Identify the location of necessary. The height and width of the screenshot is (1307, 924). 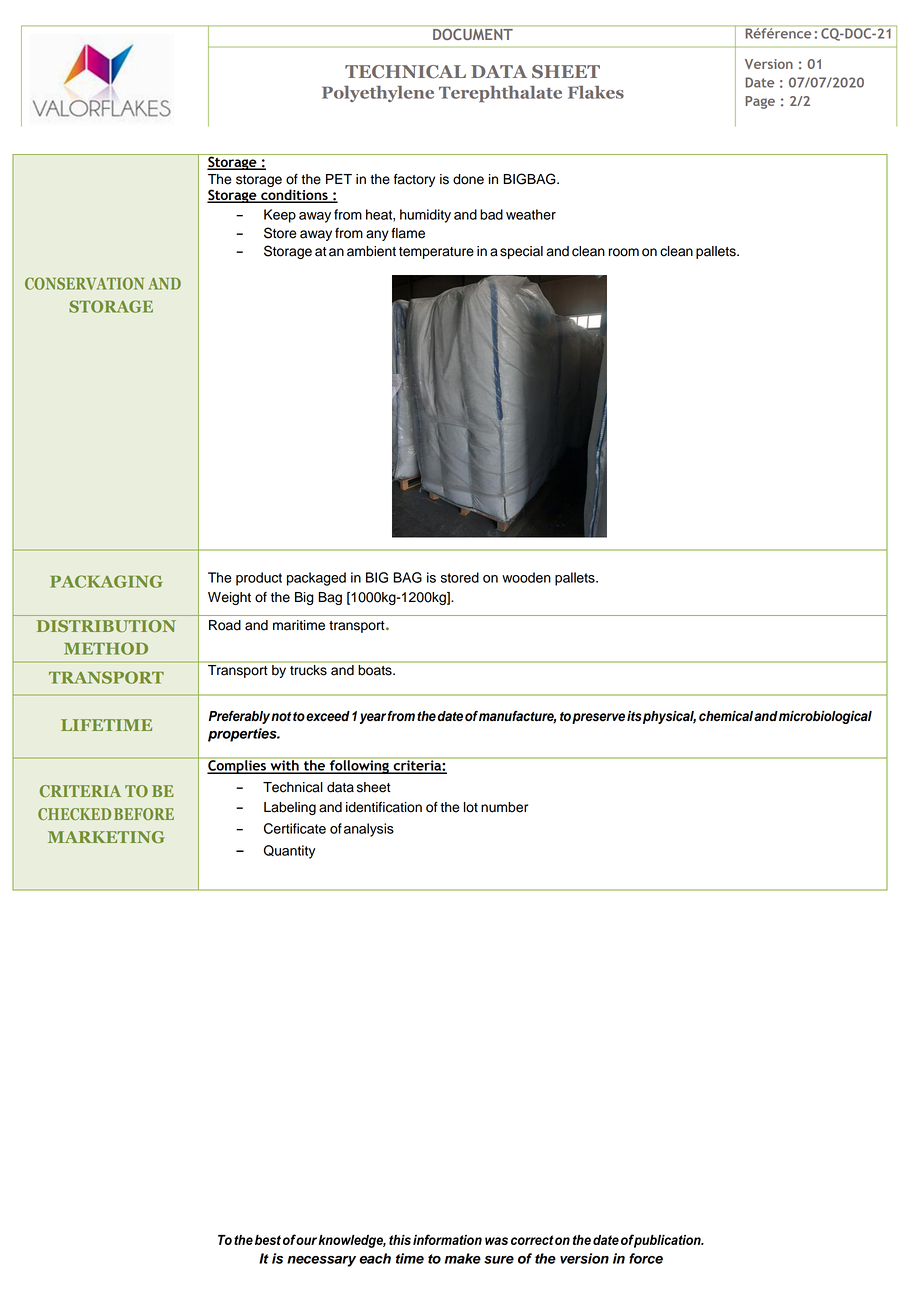
(321, 1261).
